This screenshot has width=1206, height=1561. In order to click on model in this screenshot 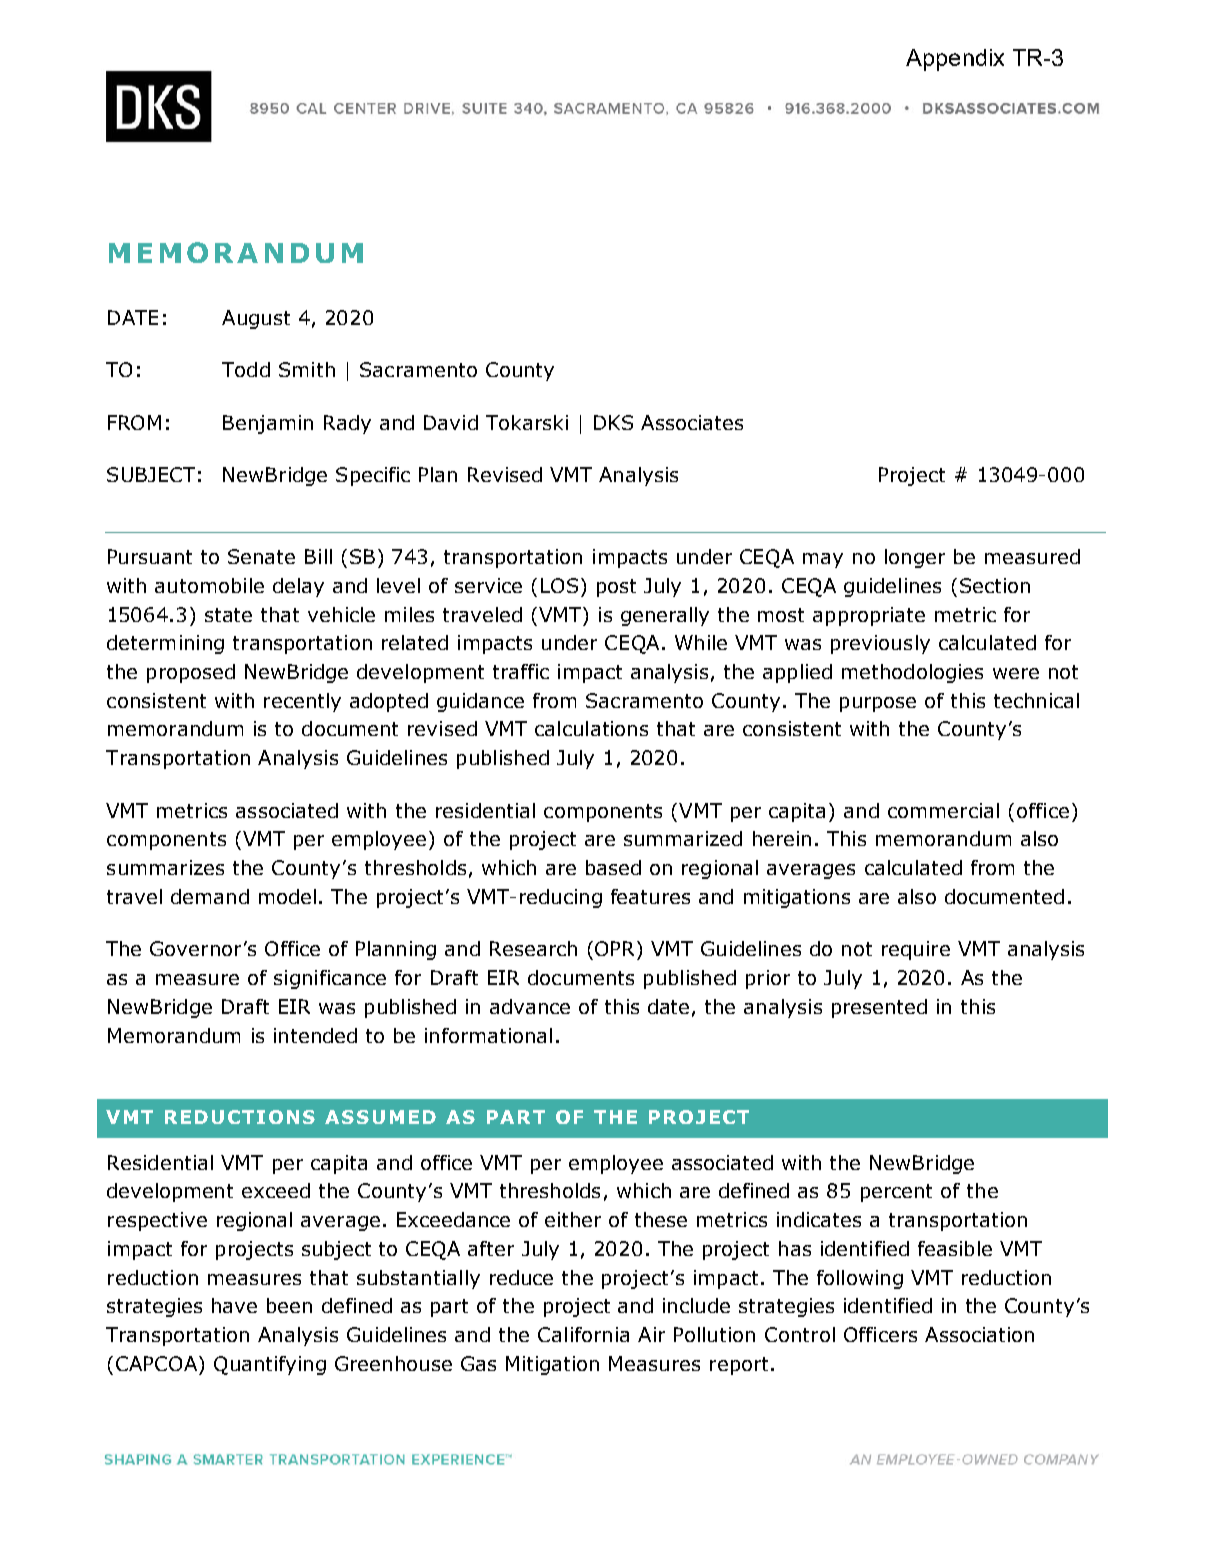, I will do `click(287, 896)`.
